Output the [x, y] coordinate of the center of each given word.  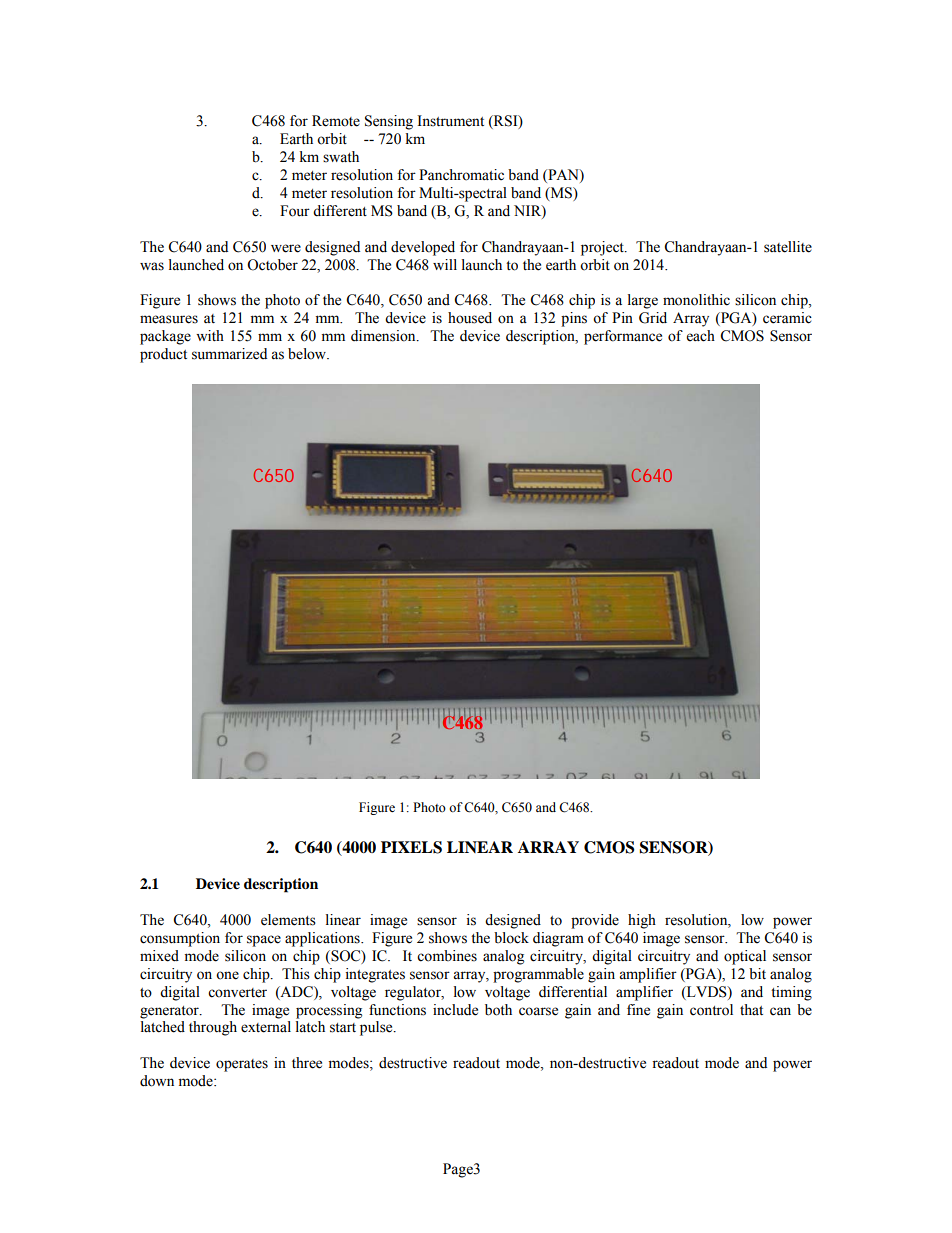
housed [470, 318]
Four [295, 211]
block [511, 938]
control [711, 1010]
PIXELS [411, 847]
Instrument [450, 121]
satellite [788, 247]
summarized [229, 354]
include [455, 1010]
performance [623, 337]
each [701, 336]
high [642, 921]
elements [288, 920]
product [163, 355]
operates [242, 1065]
